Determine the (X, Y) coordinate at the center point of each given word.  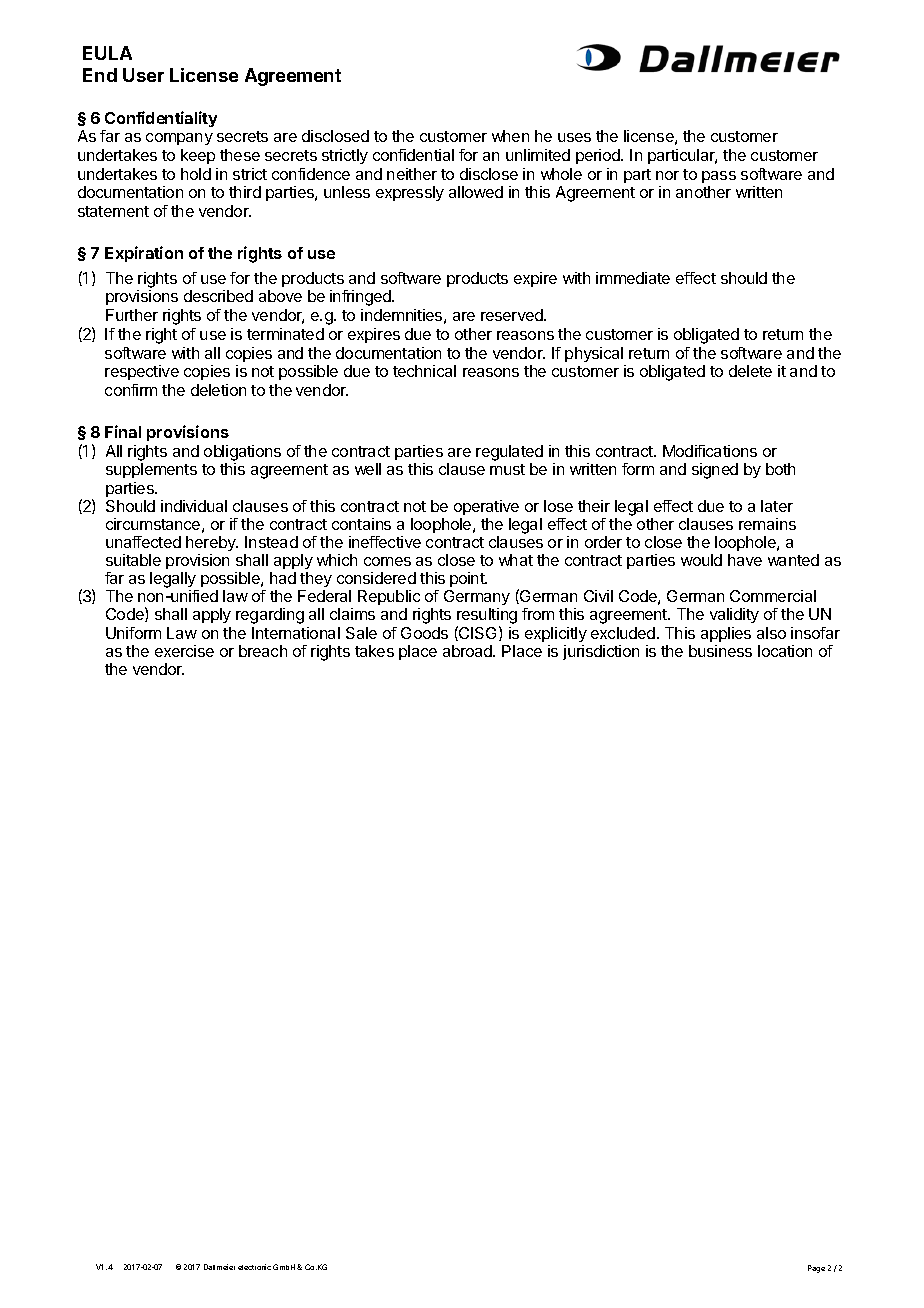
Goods (424, 633)
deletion (218, 390)
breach (263, 651)
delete (750, 371)
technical (424, 371)
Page (816, 1269)
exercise (184, 651)
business (720, 651)
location (785, 651)
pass (719, 177)
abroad (468, 651)
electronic (254, 1267)
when (510, 136)
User (143, 75)
